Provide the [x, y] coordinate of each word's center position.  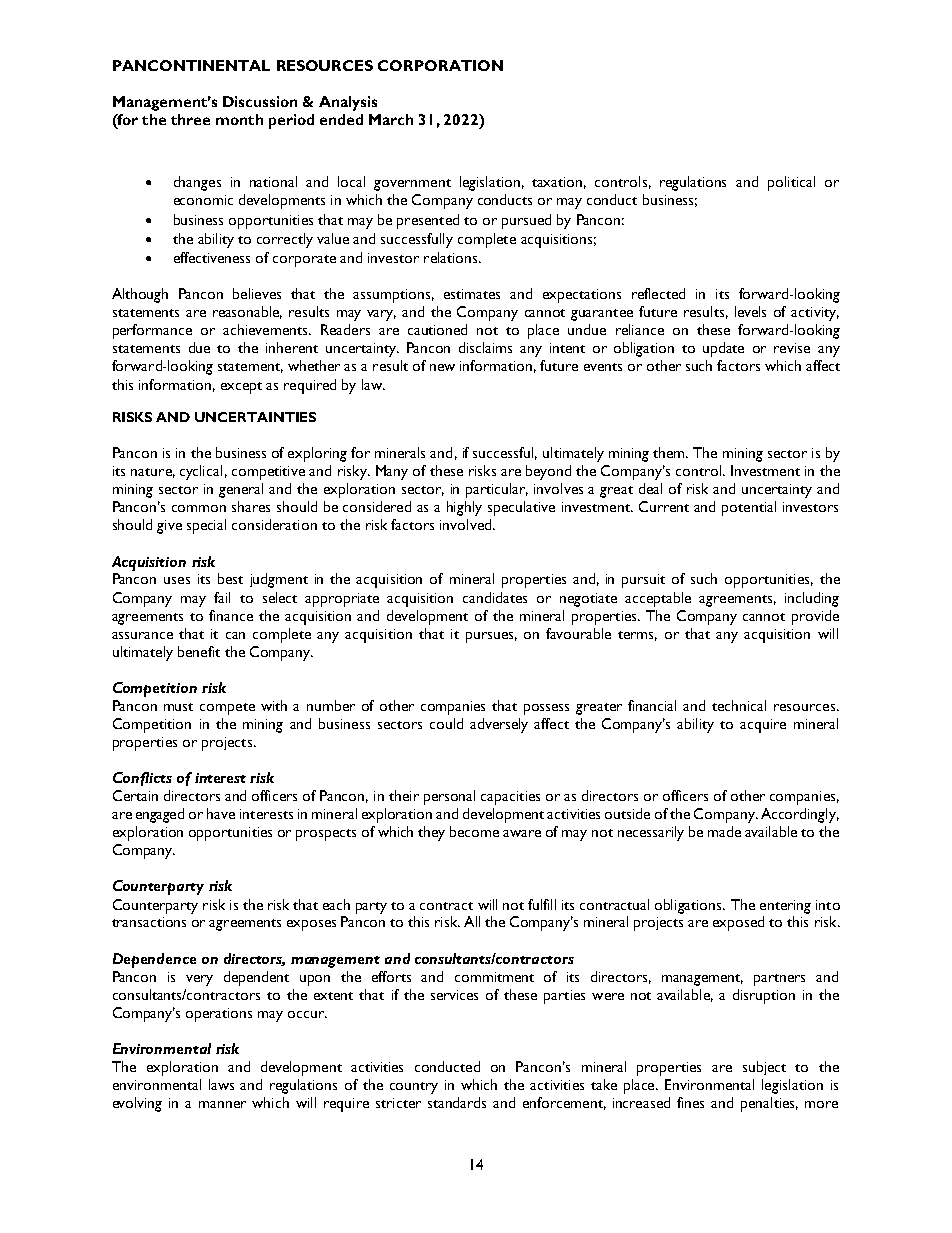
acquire [763, 726]
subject [764, 1068]
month [239, 119]
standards [457, 1102]
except [241, 388]
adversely [499, 725]
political [791, 183]
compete [227, 709]
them [670, 452]
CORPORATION [440, 65]
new [442, 367]
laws [221, 1084]
